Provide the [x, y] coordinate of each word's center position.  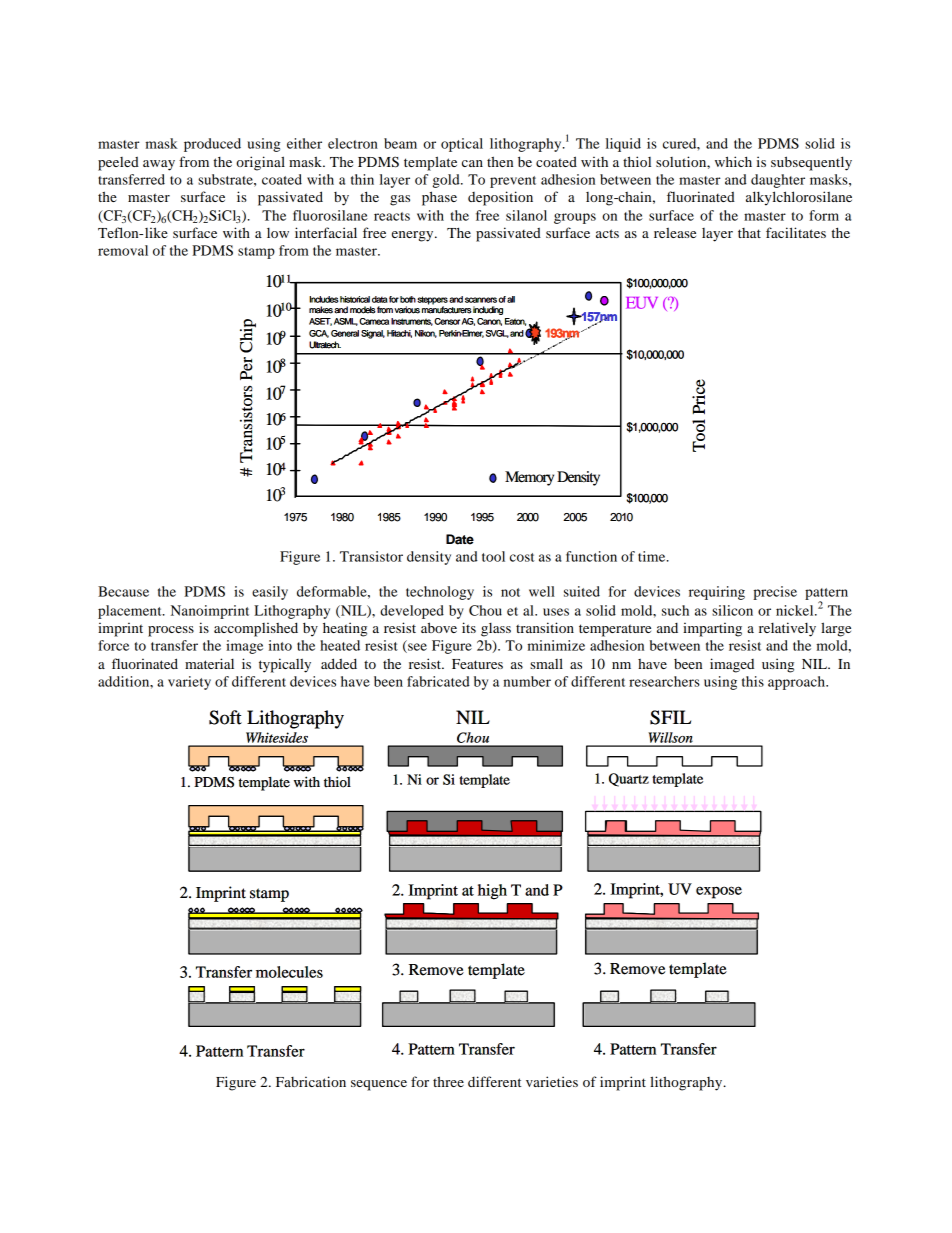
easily [270, 593]
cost [522, 557]
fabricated [438, 681]
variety [189, 683]
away [159, 165]
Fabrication [311, 1081]
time [653, 556]
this [753, 681]
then [500, 161]
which [733, 161]
